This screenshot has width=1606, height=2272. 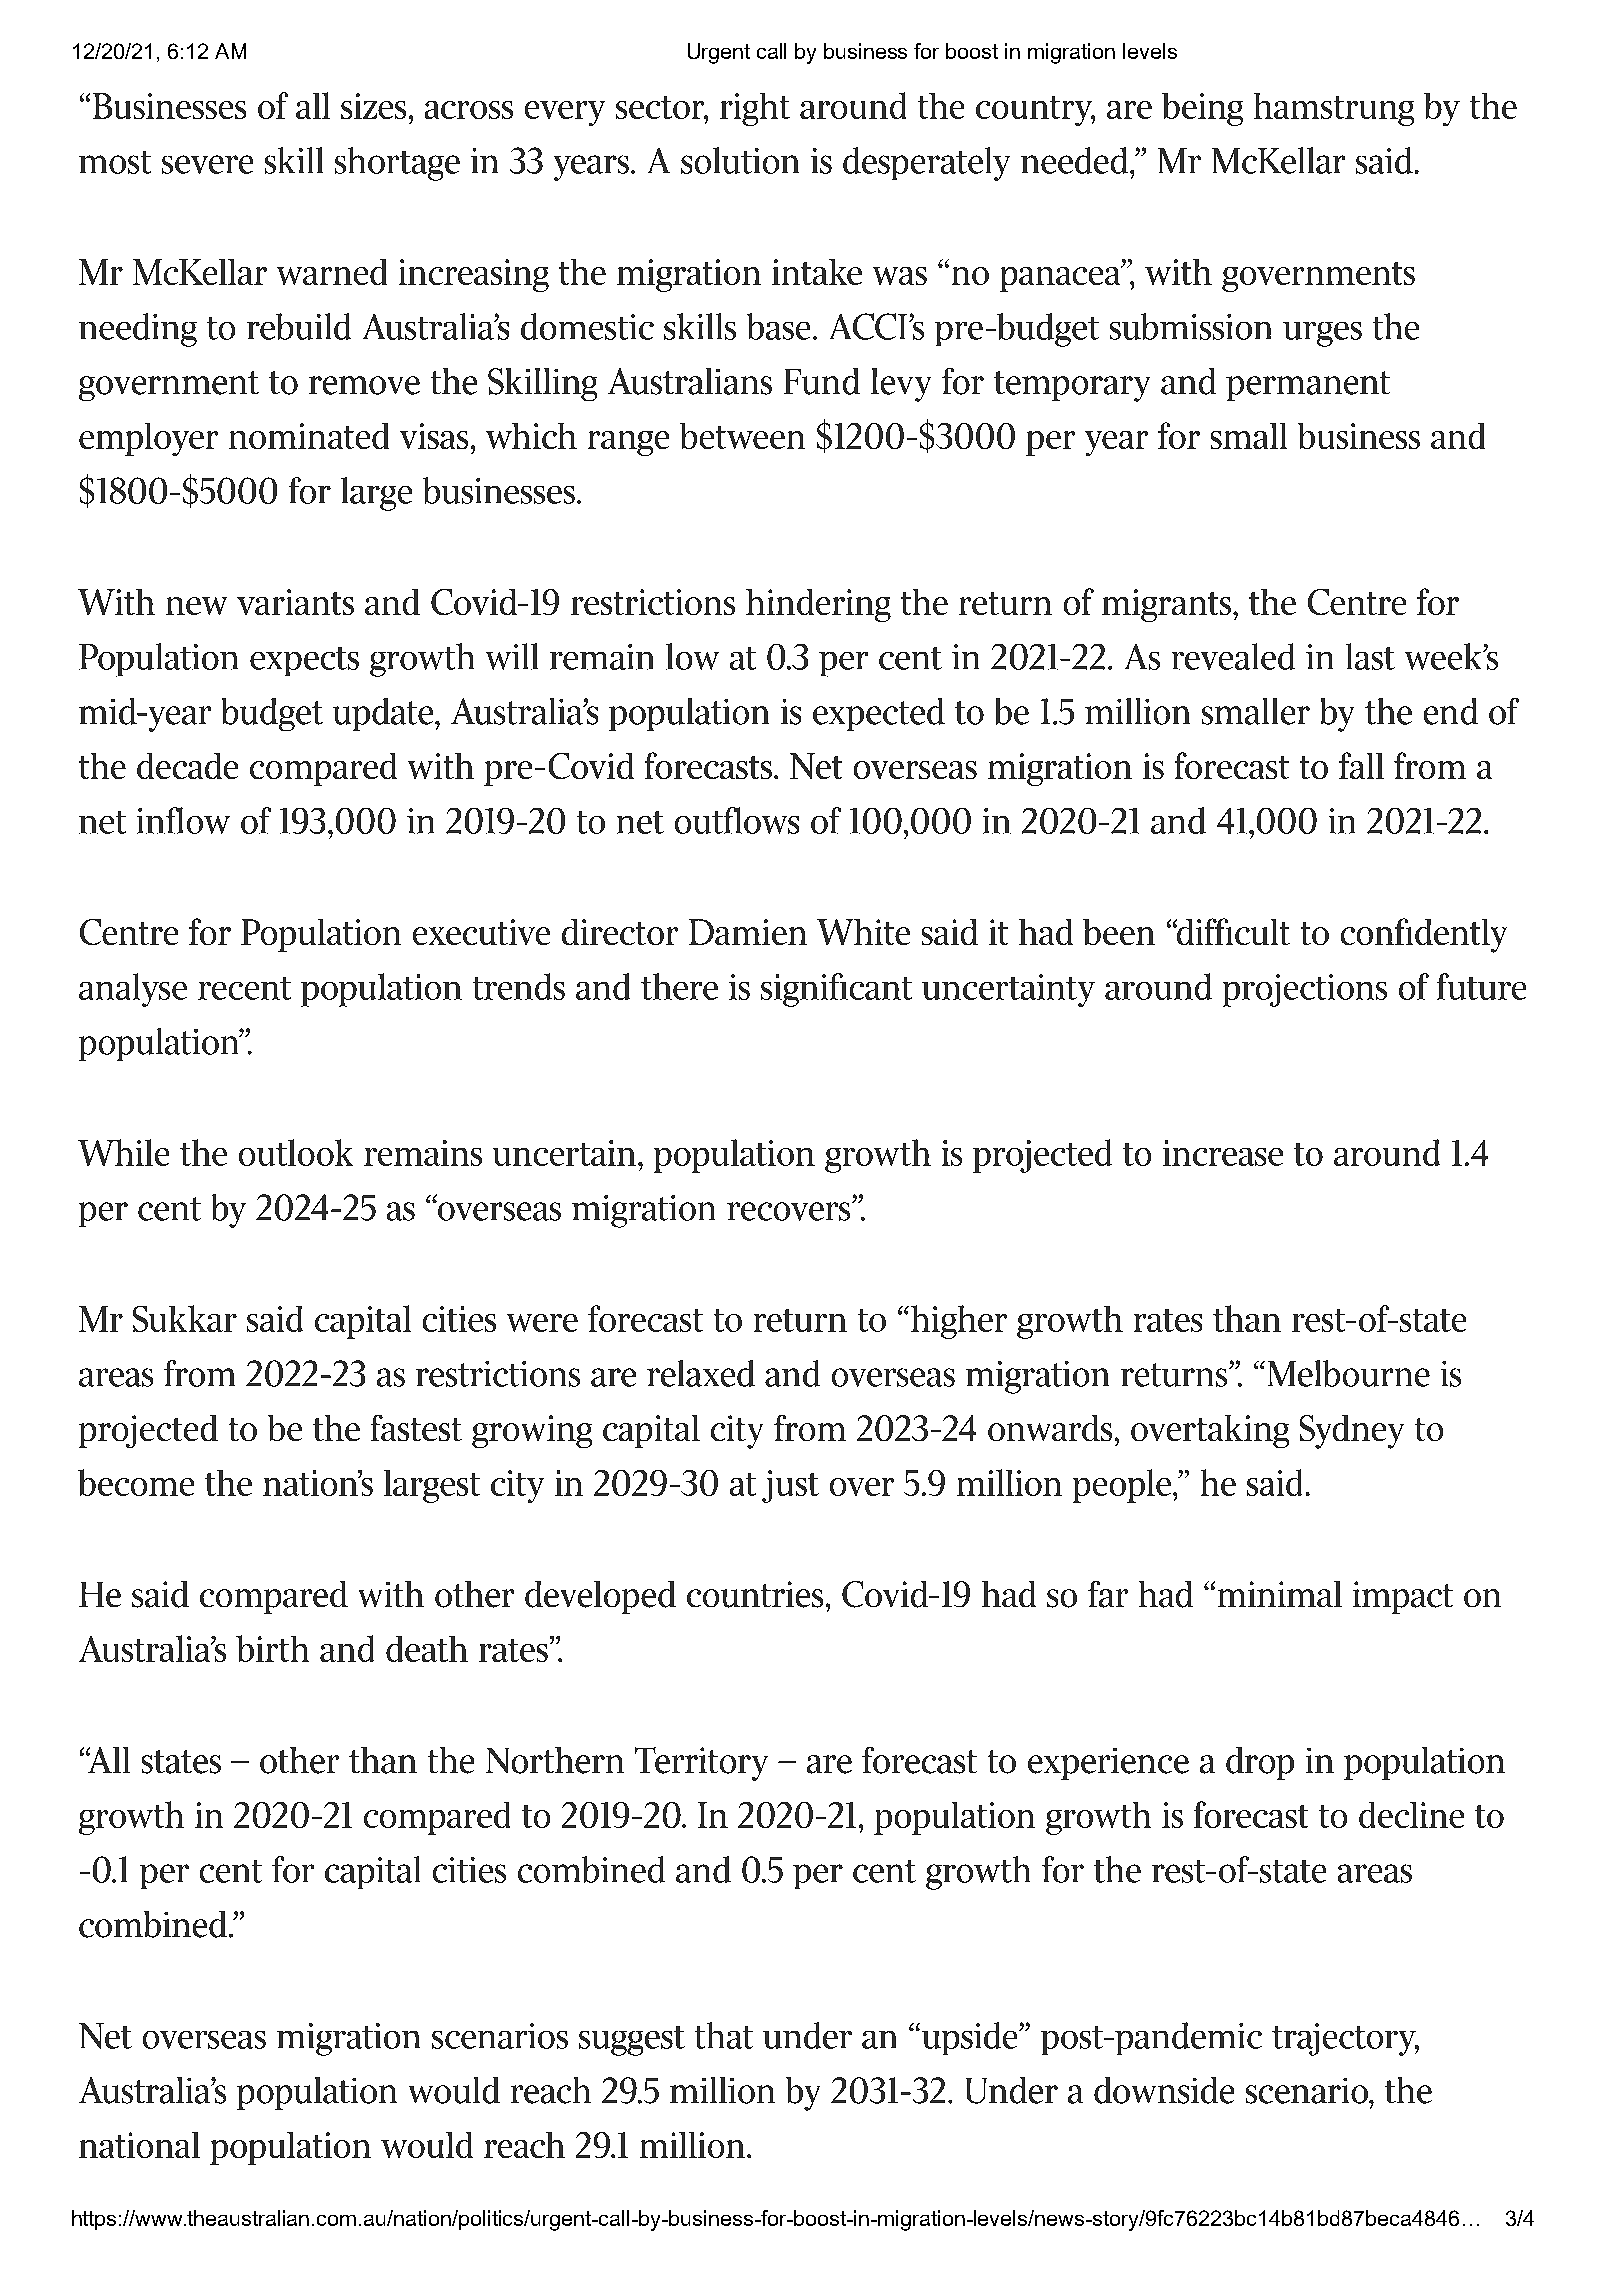 What do you see at coordinates (1334, 109) in the screenshot?
I see `hamstrung` at bounding box center [1334, 109].
